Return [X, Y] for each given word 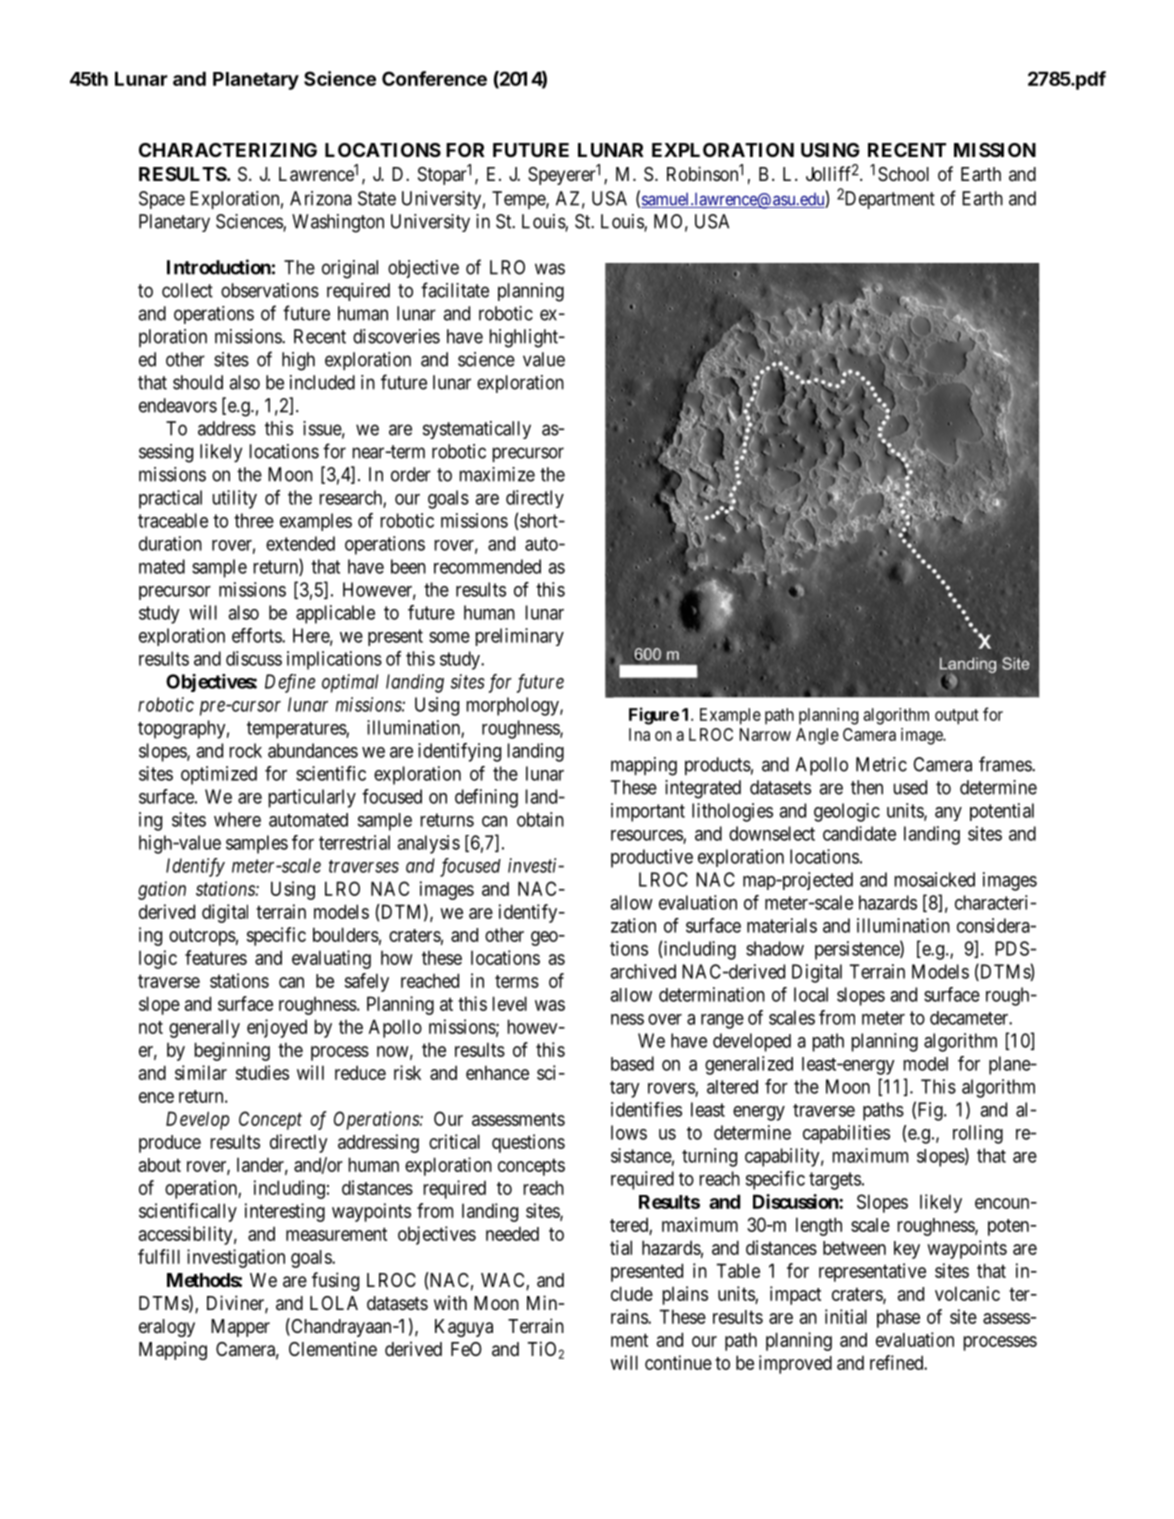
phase [898, 1318]
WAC [504, 1281]
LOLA [334, 1303]
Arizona [321, 198]
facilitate [455, 290]
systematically [477, 430]
